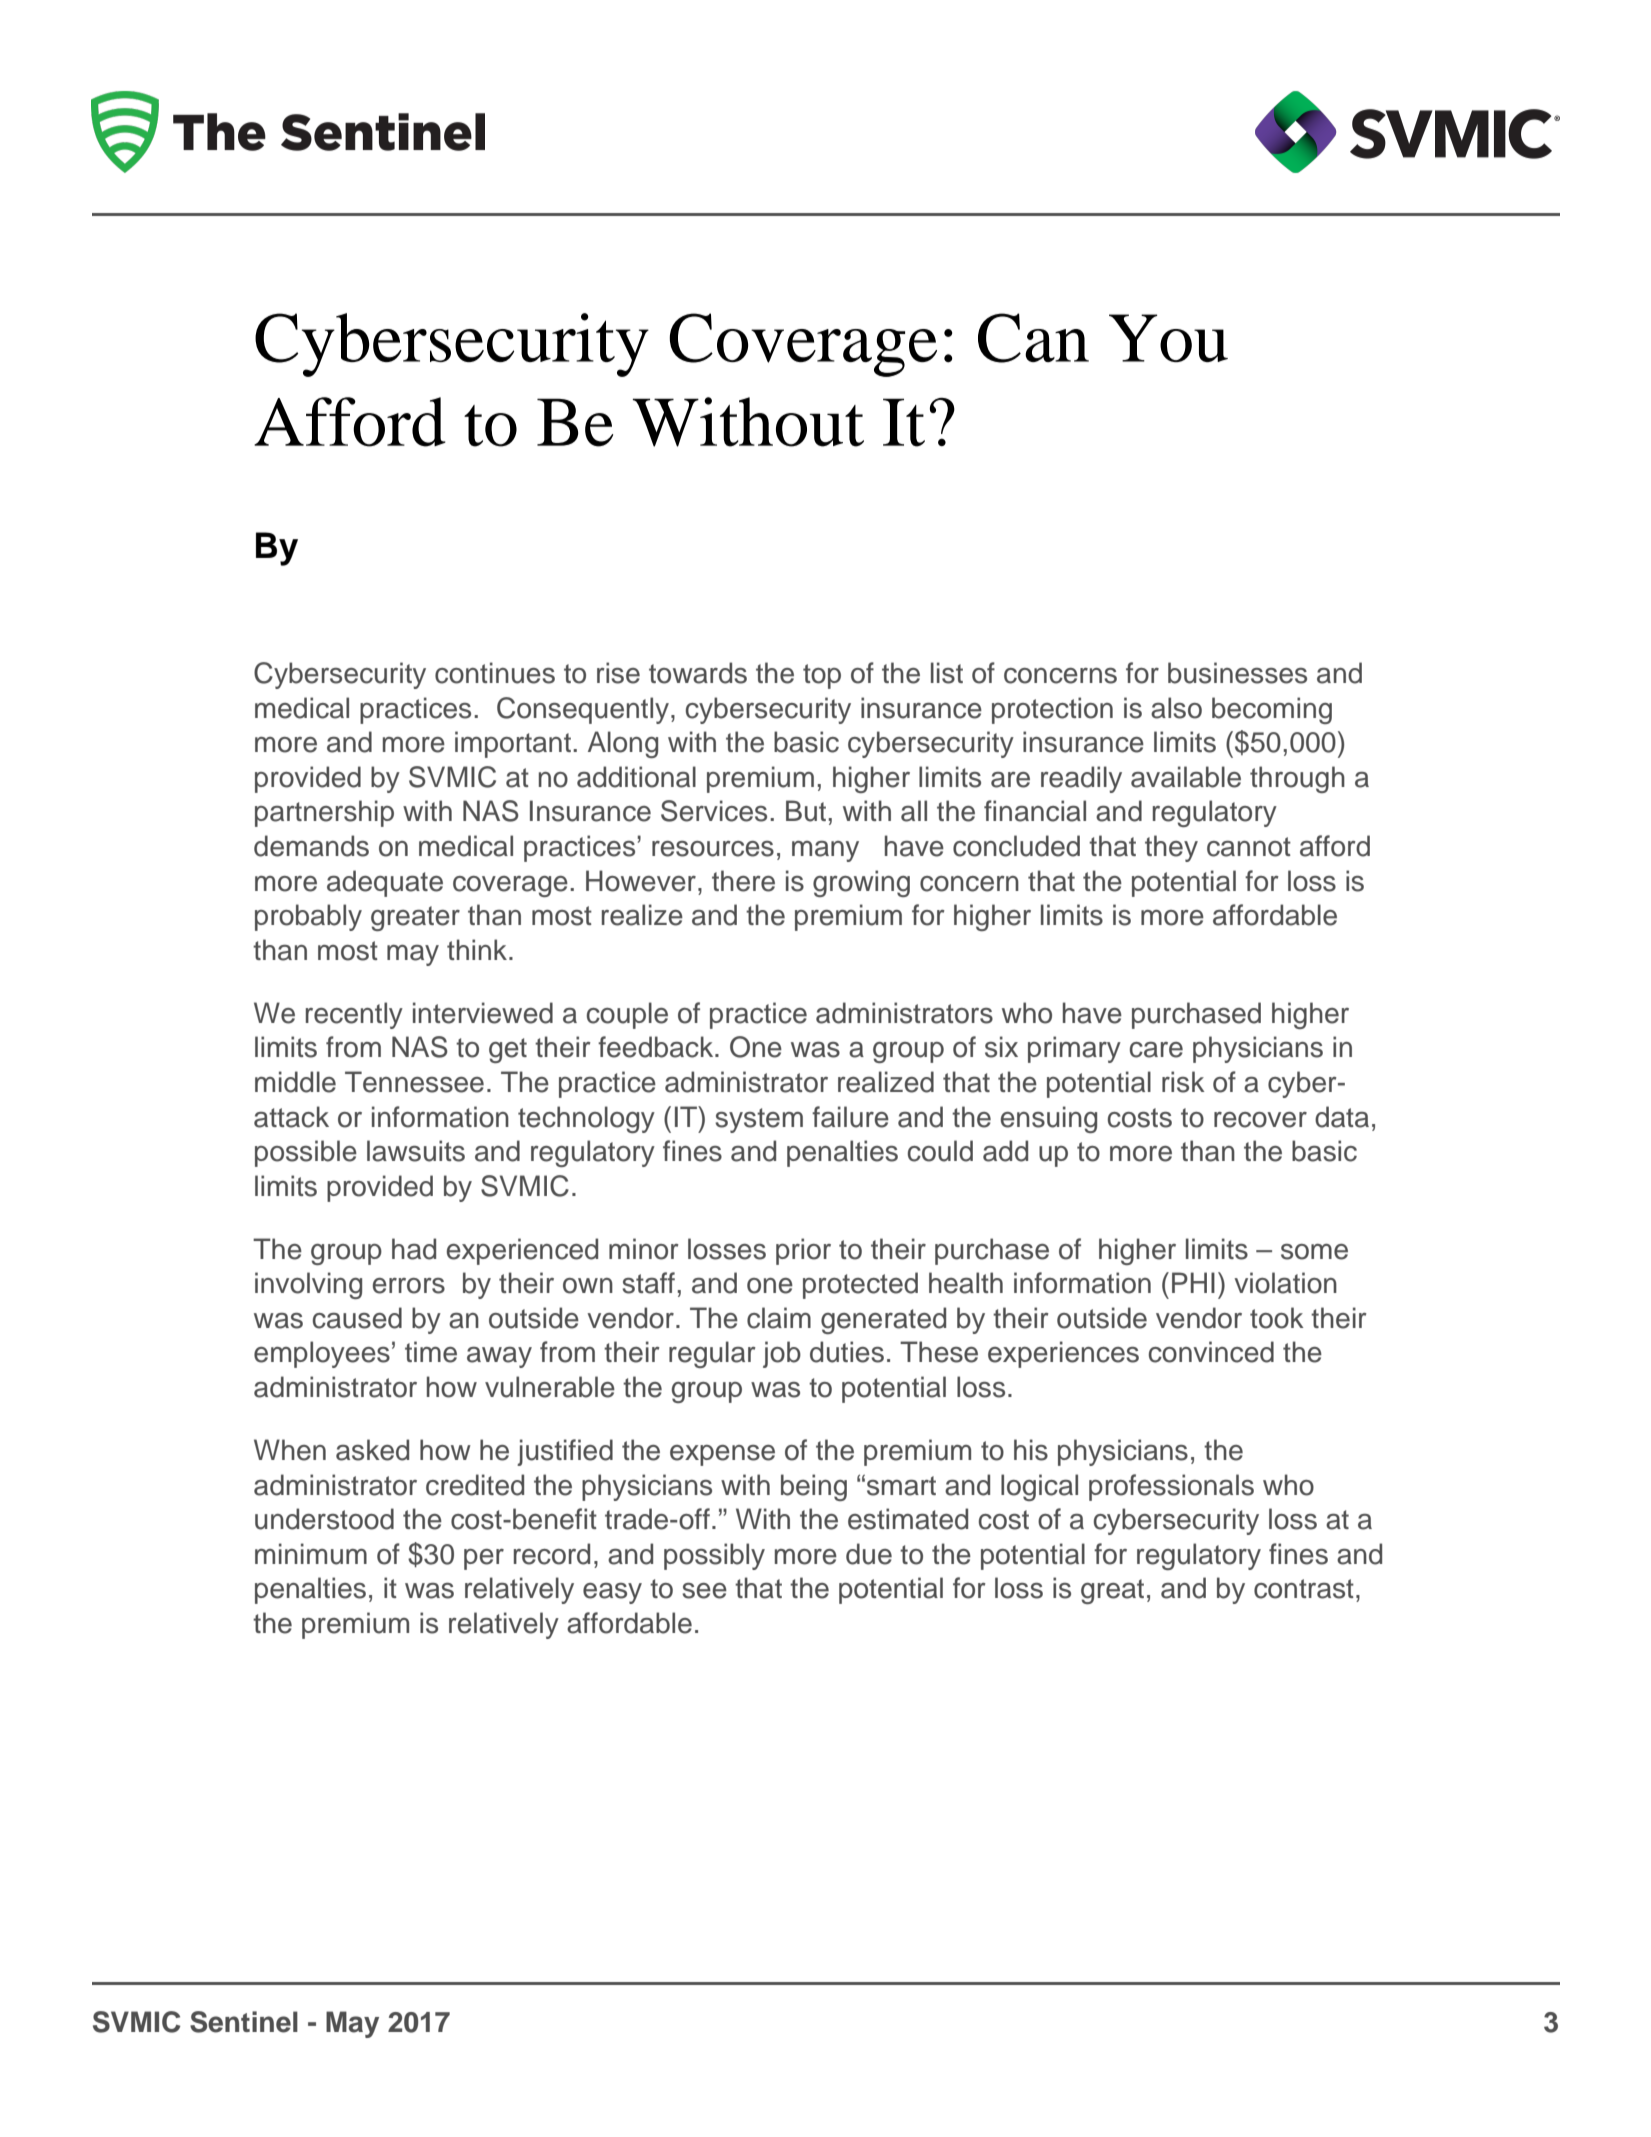 This screenshot has width=1651, height=2137. What do you see at coordinates (1260, 1120) in the screenshot?
I see `recover` at bounding box center [1260, 1120].
